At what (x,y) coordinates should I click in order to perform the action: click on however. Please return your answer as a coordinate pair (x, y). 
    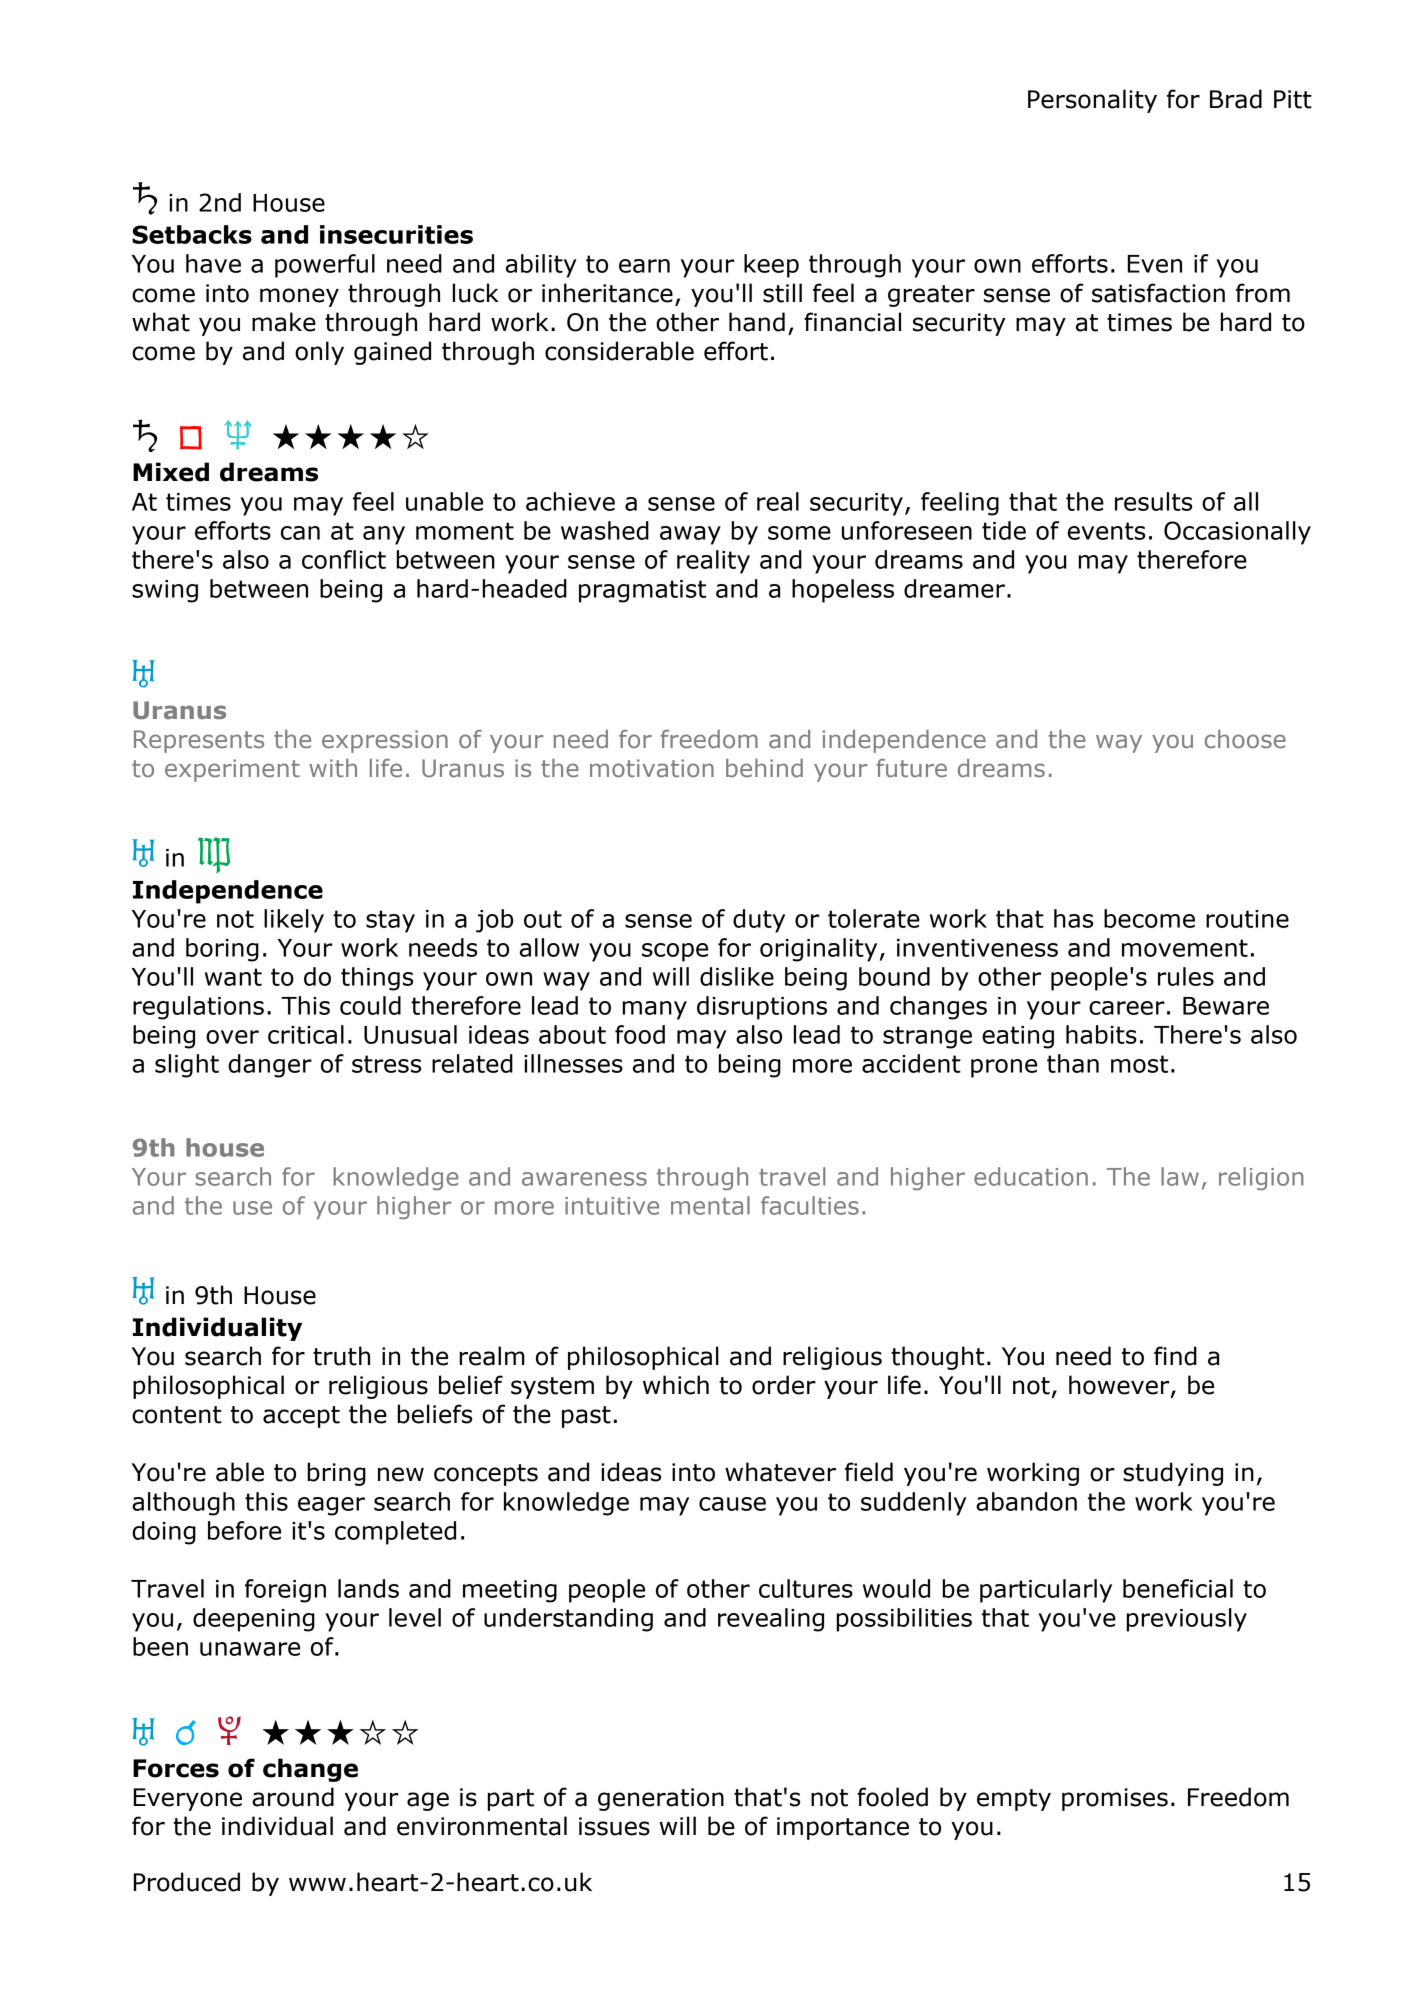
    Looking at the image, I should click on (1120, 1386).
